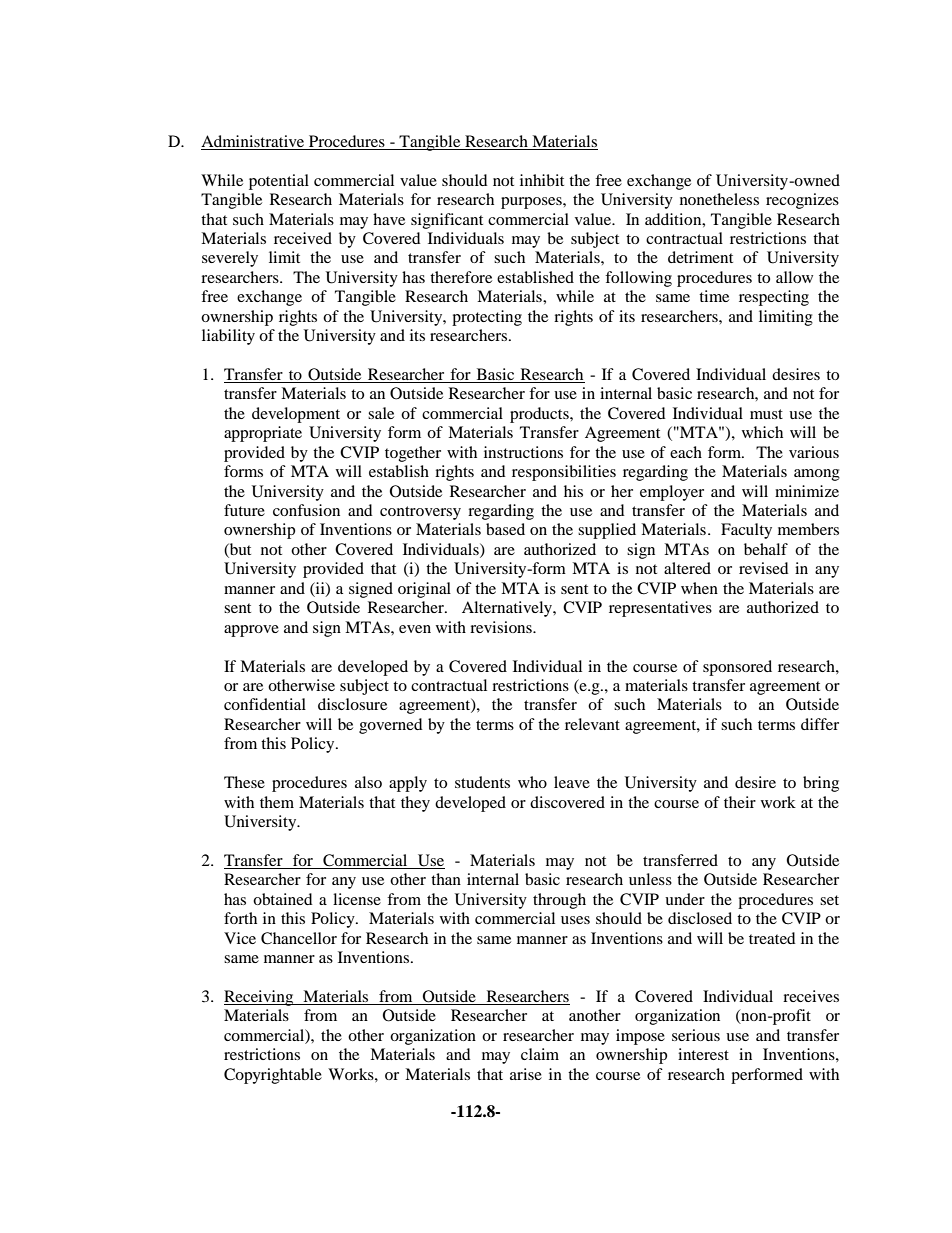 Image resolution: width=952 pixels, height=1233 pixels. Describe the element at coordinates (532, 782) in the page. I see `who` at that location.
